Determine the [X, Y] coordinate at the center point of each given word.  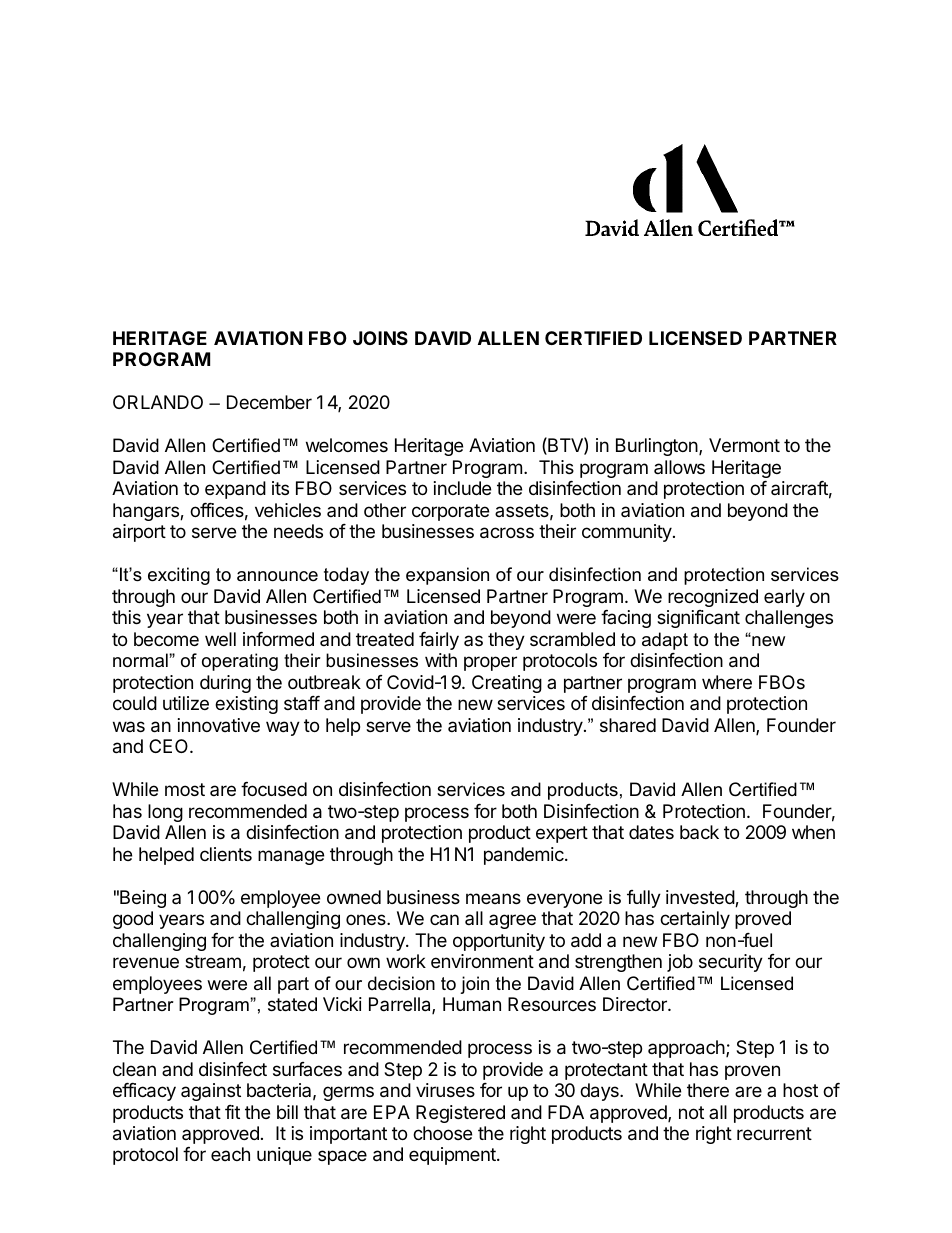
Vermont [744, 445]
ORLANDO [158, 402]
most [185, 789]
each [230, 1154]
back [699, 832]
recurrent [774, 1133]
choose [442, 1133]
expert [562, 834]
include [462, 488]
